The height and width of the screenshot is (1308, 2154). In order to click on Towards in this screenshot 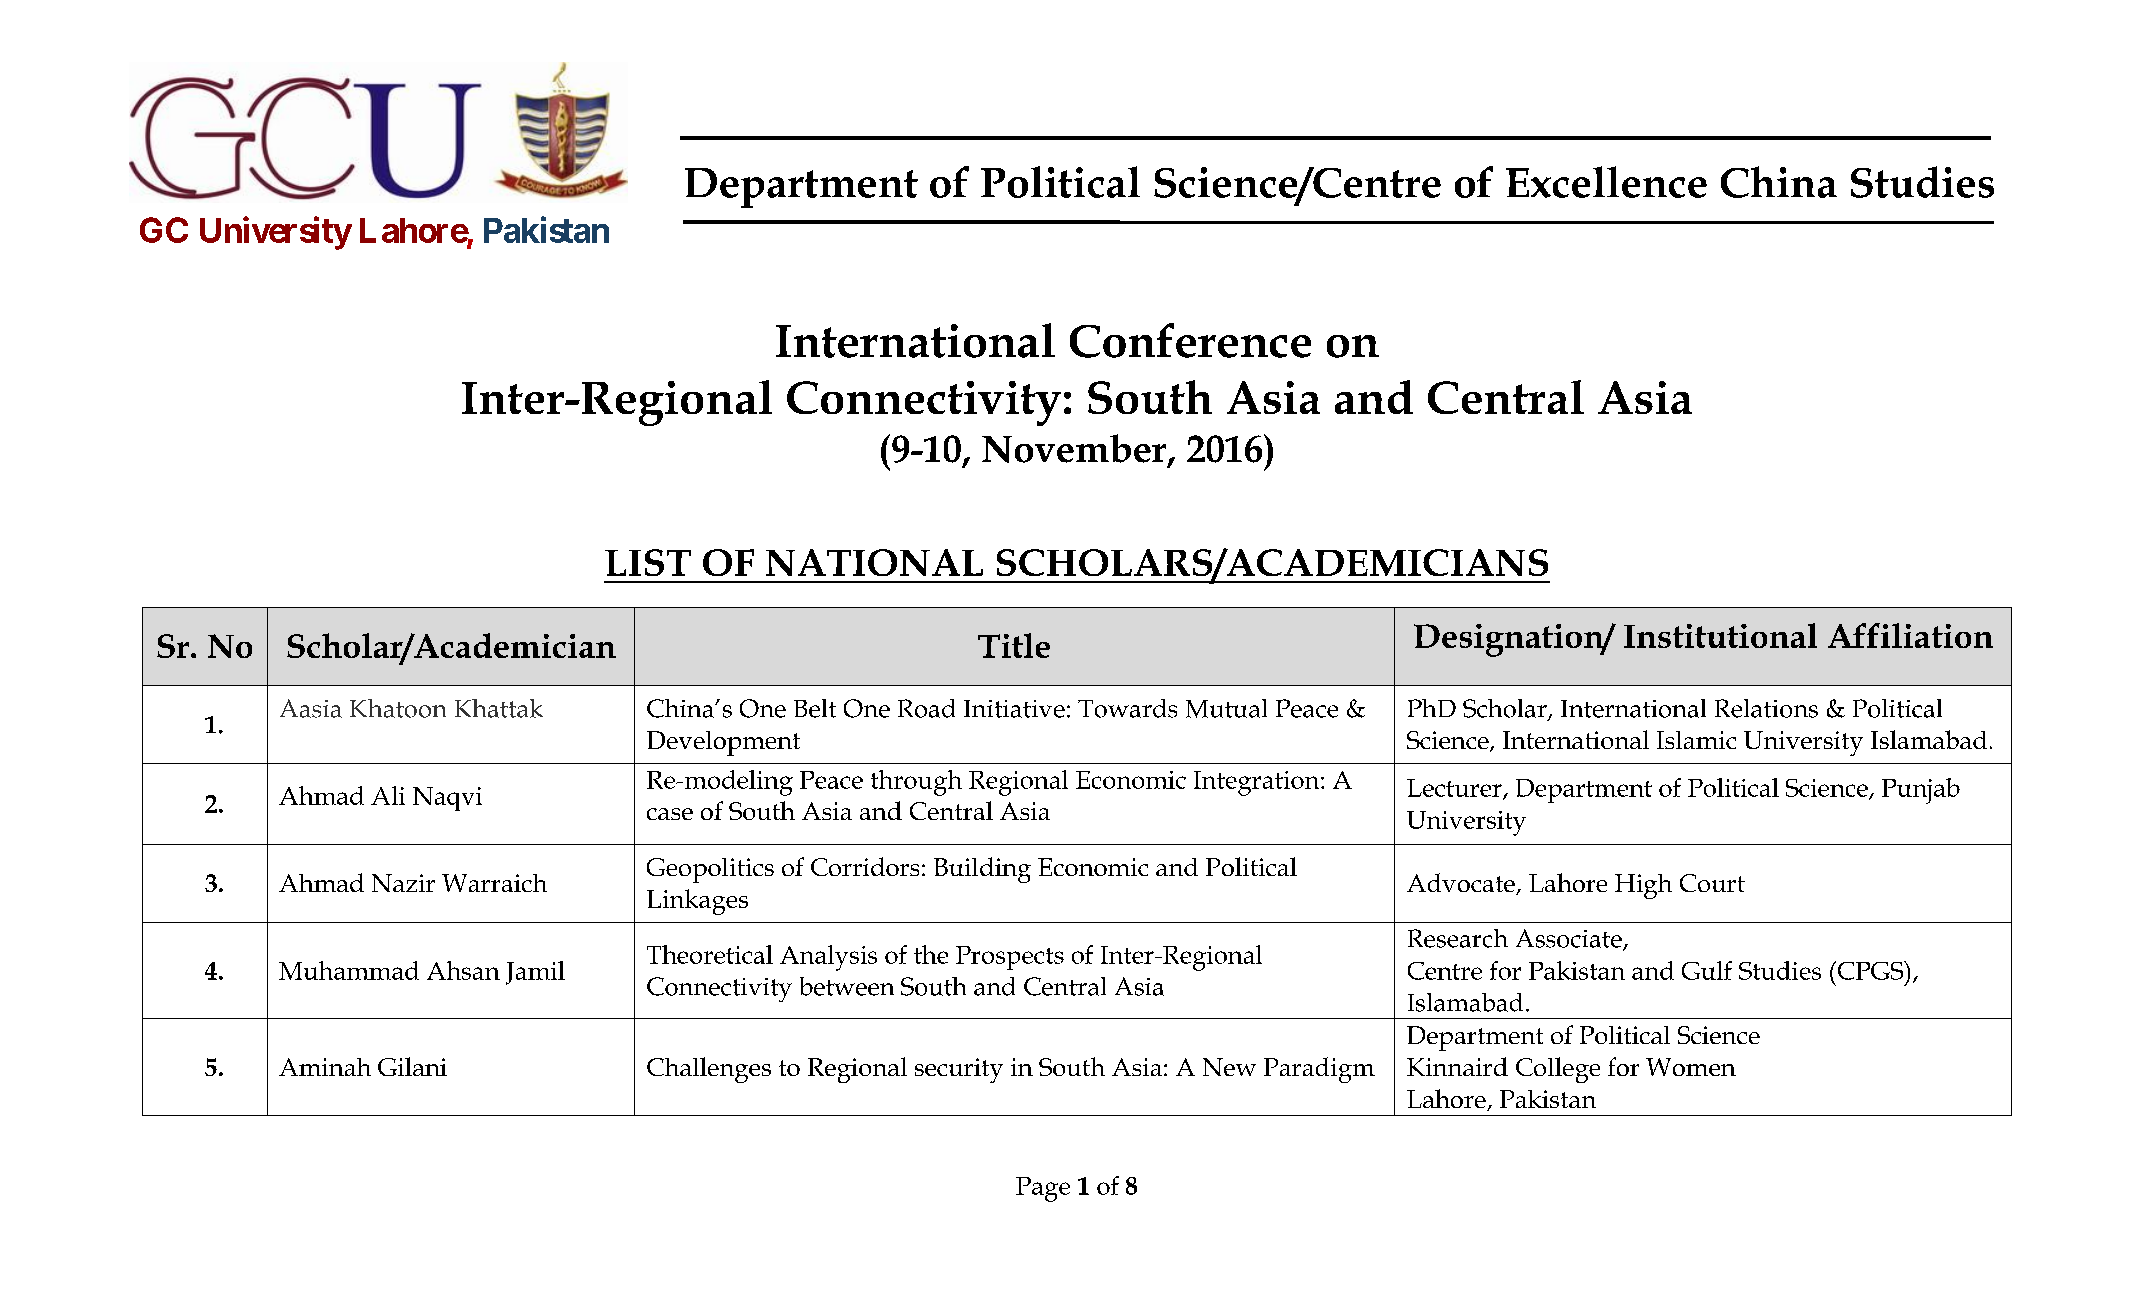, I will do `click(1127, 708)`.
